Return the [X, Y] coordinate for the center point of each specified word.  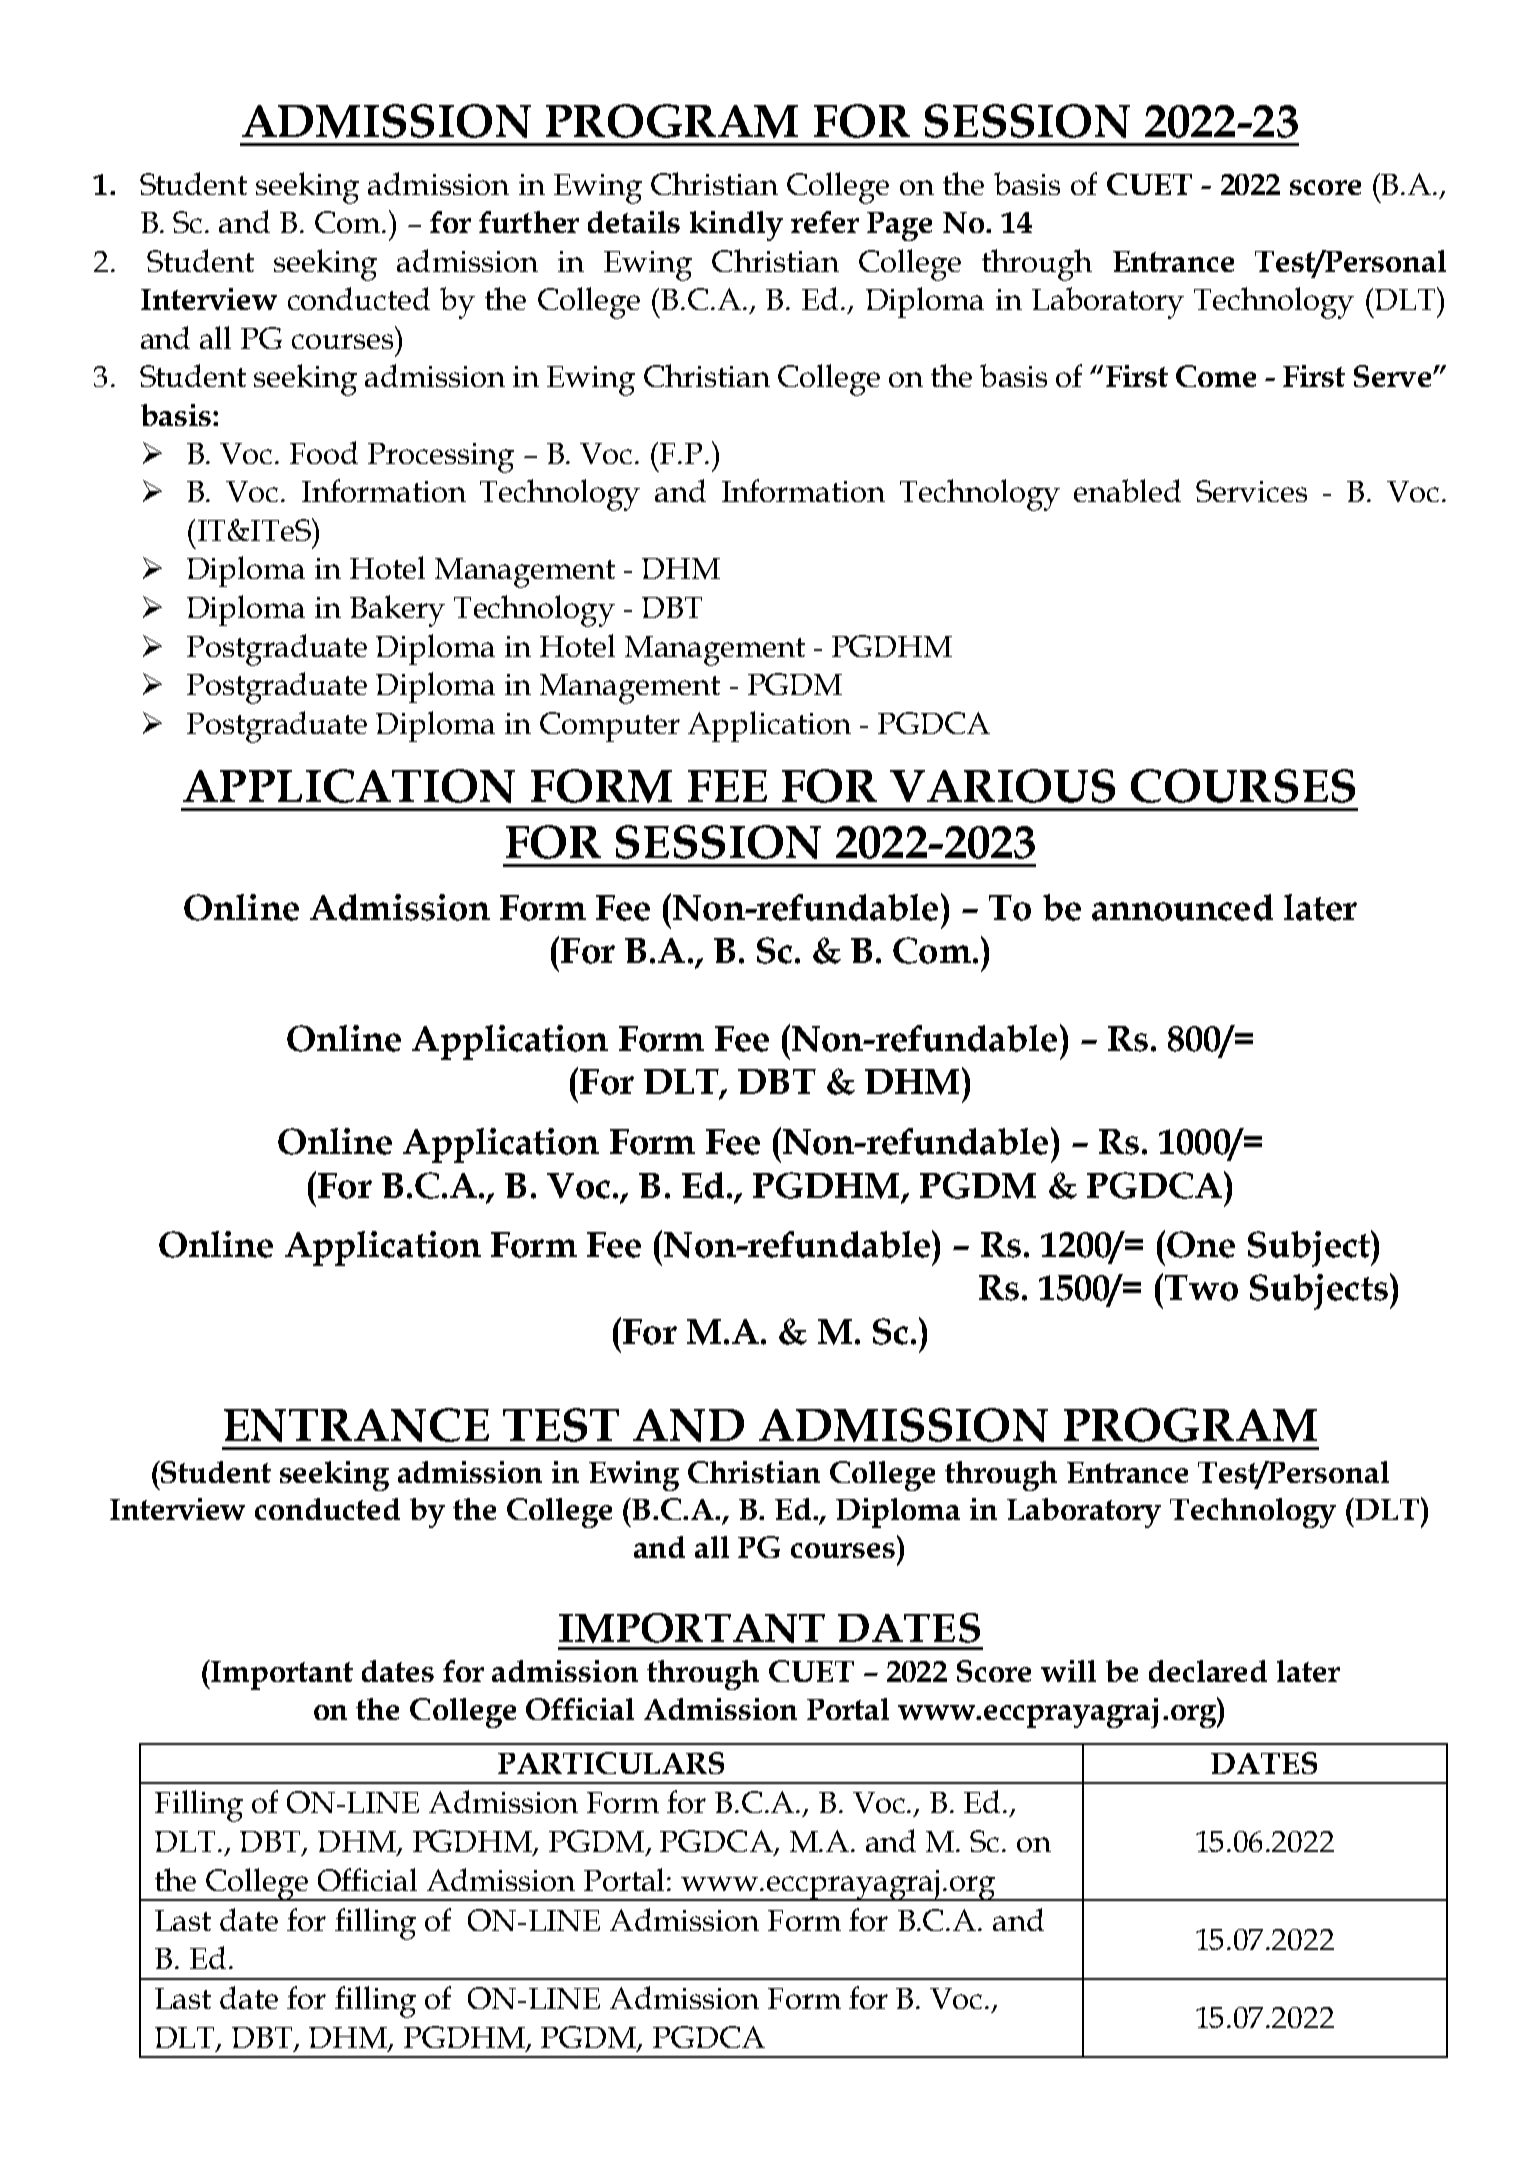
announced [1182, 907]
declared [1208, 1671]
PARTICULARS [611, 1763]
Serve [1392, 376]
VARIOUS [1002, 786]
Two [1201, 1288]
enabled [1127, 490]
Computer [610, 727]
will [1068, 1671]
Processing [441, 458]
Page [899, 226]
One [1201, 1244]
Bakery [397, 611]
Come [1216, 376]
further [529, 222]
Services [1251, 491]
